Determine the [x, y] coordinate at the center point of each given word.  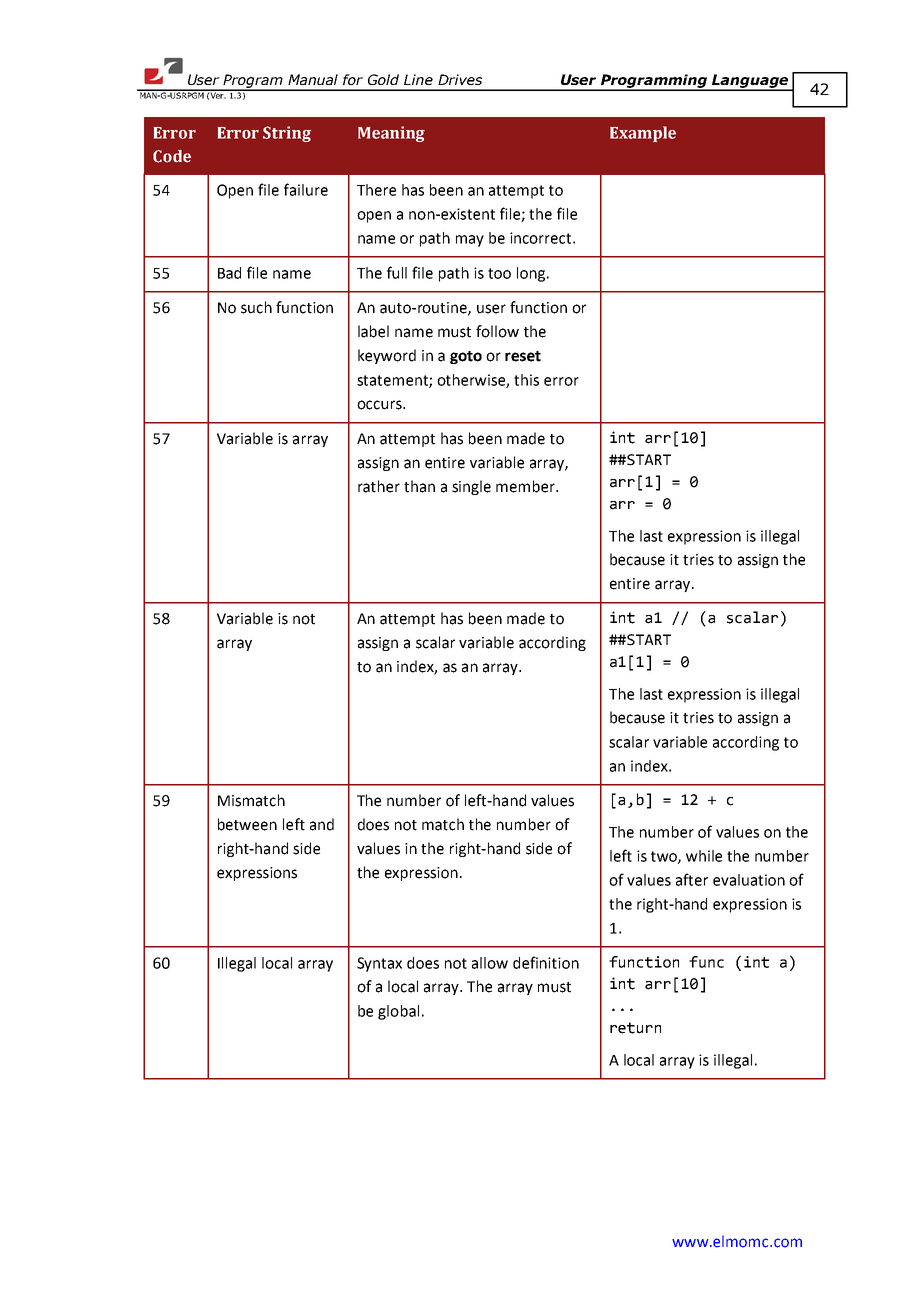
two [665, 857]
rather [379, 486]
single [471, 487]
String [287, 134]
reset [523, 356]
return [635, 1028]
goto [466, 357]
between [247, 824]
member [526, 486]
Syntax [379, 964]
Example [643, 134]
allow [490, 963]
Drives [460, 79]
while [704, 856]
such [256, 307]
